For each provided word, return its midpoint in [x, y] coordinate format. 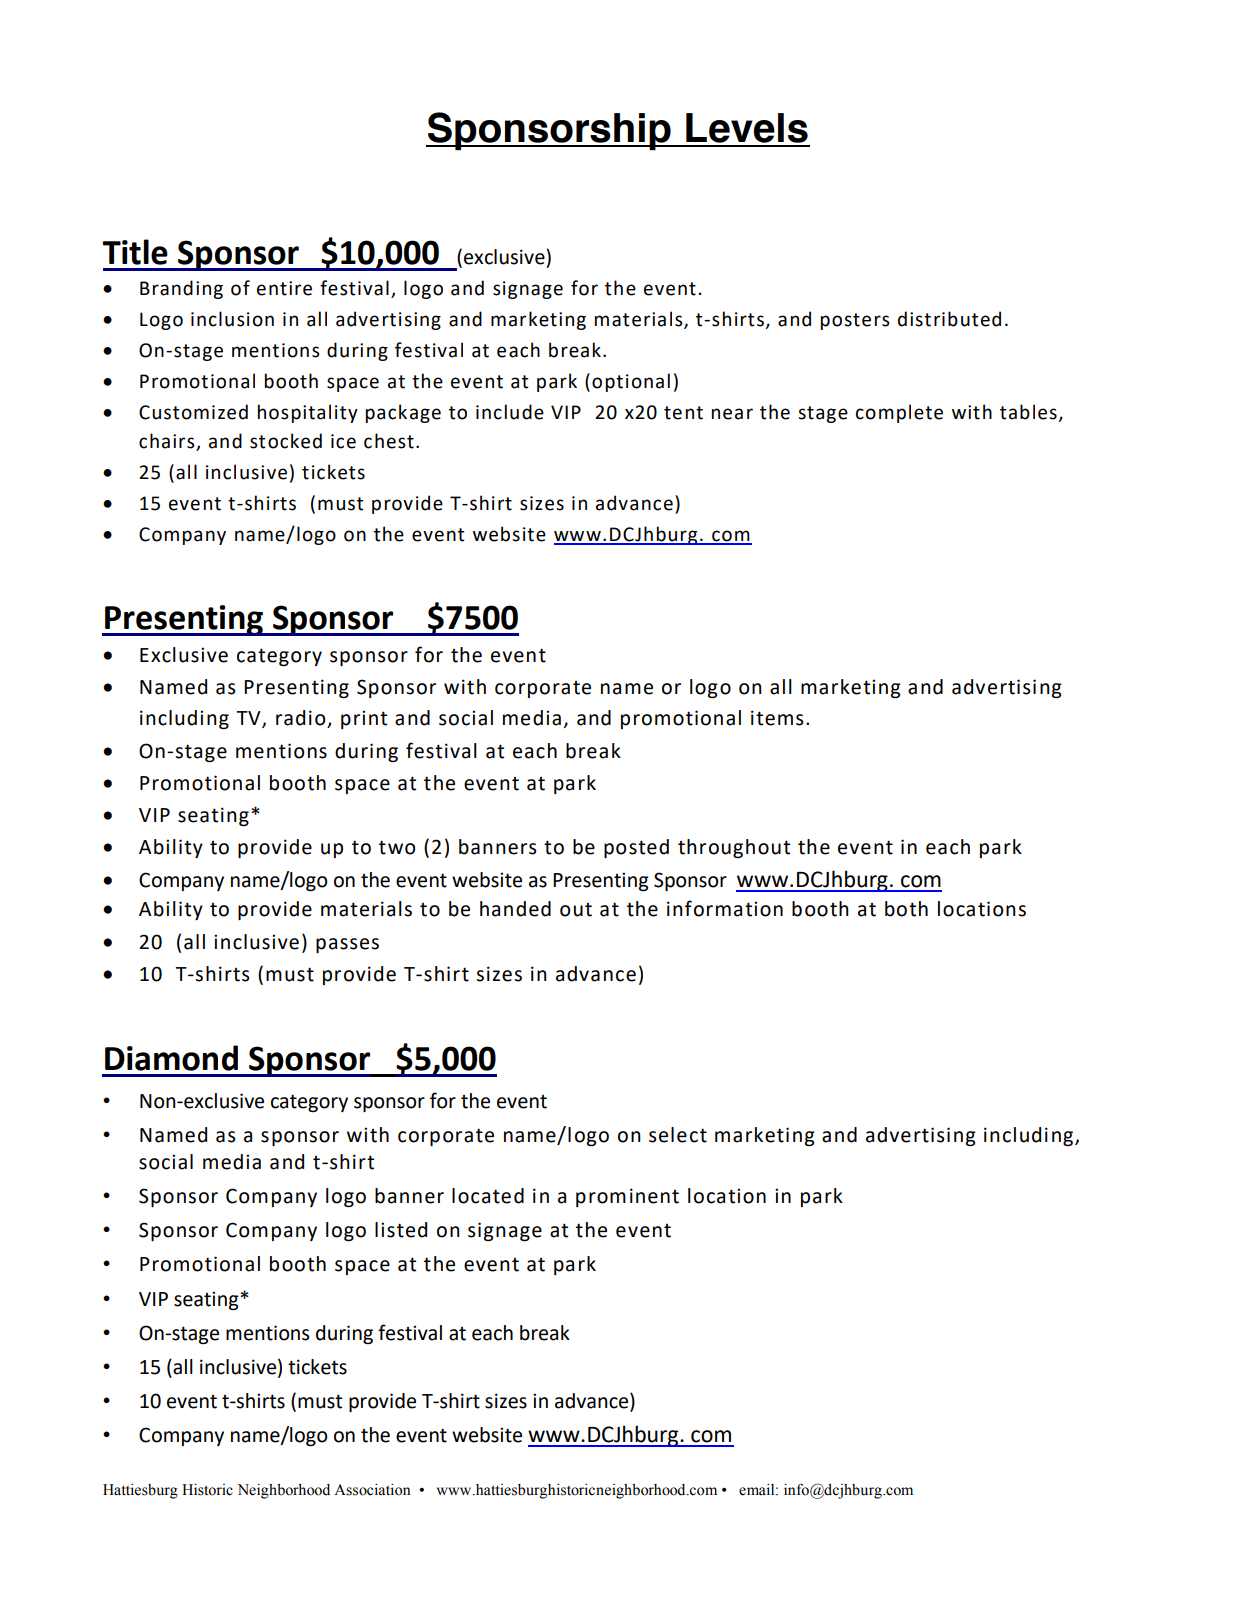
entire [284, 288]
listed [401, 1230]
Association [372, 1490]
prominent [627, 1197]
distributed [949, 319]
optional [631, 382]
